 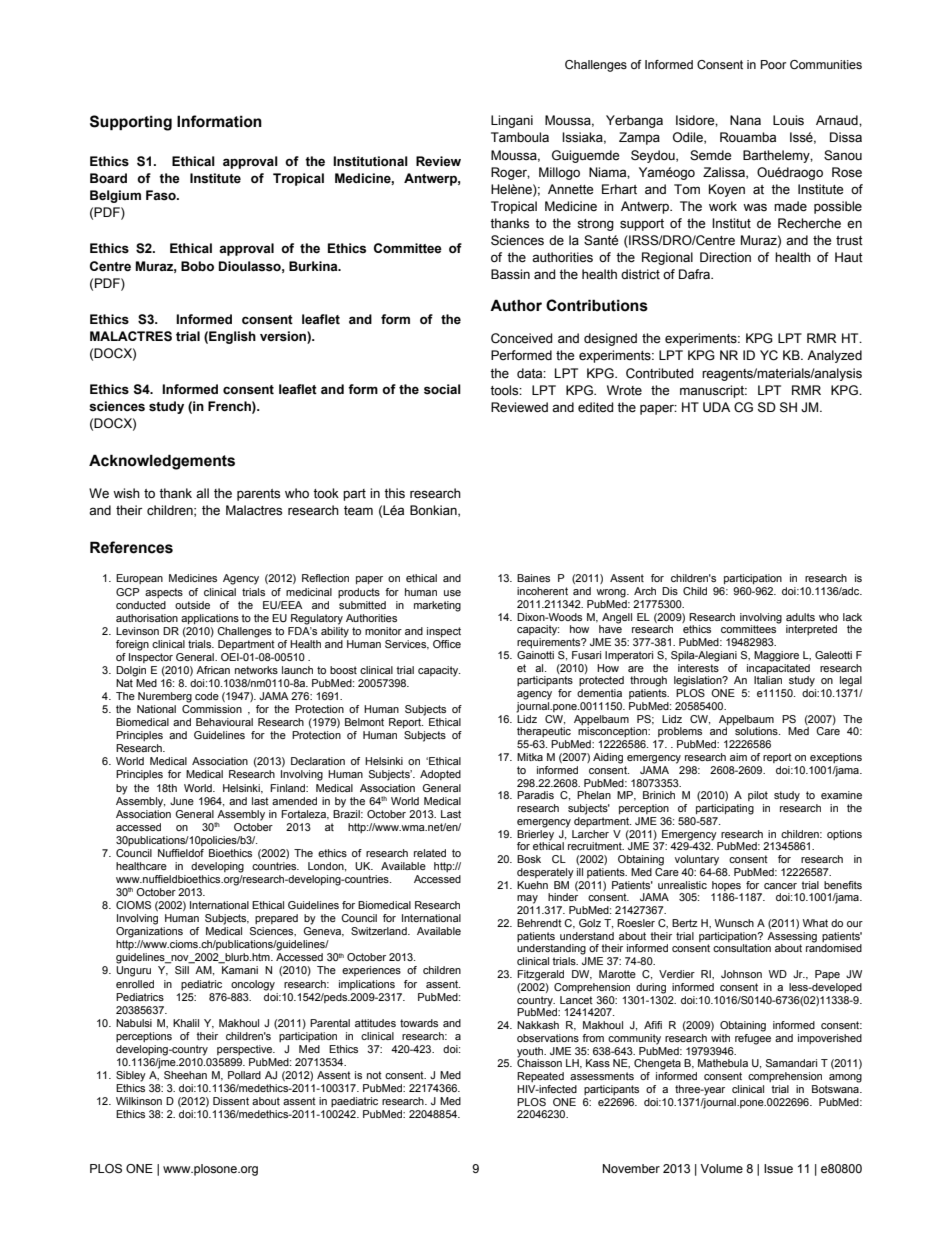 What do you see at coordinates (745, 120) in the screenshot?
I see `Nana` at bounding box center [745, 120].
